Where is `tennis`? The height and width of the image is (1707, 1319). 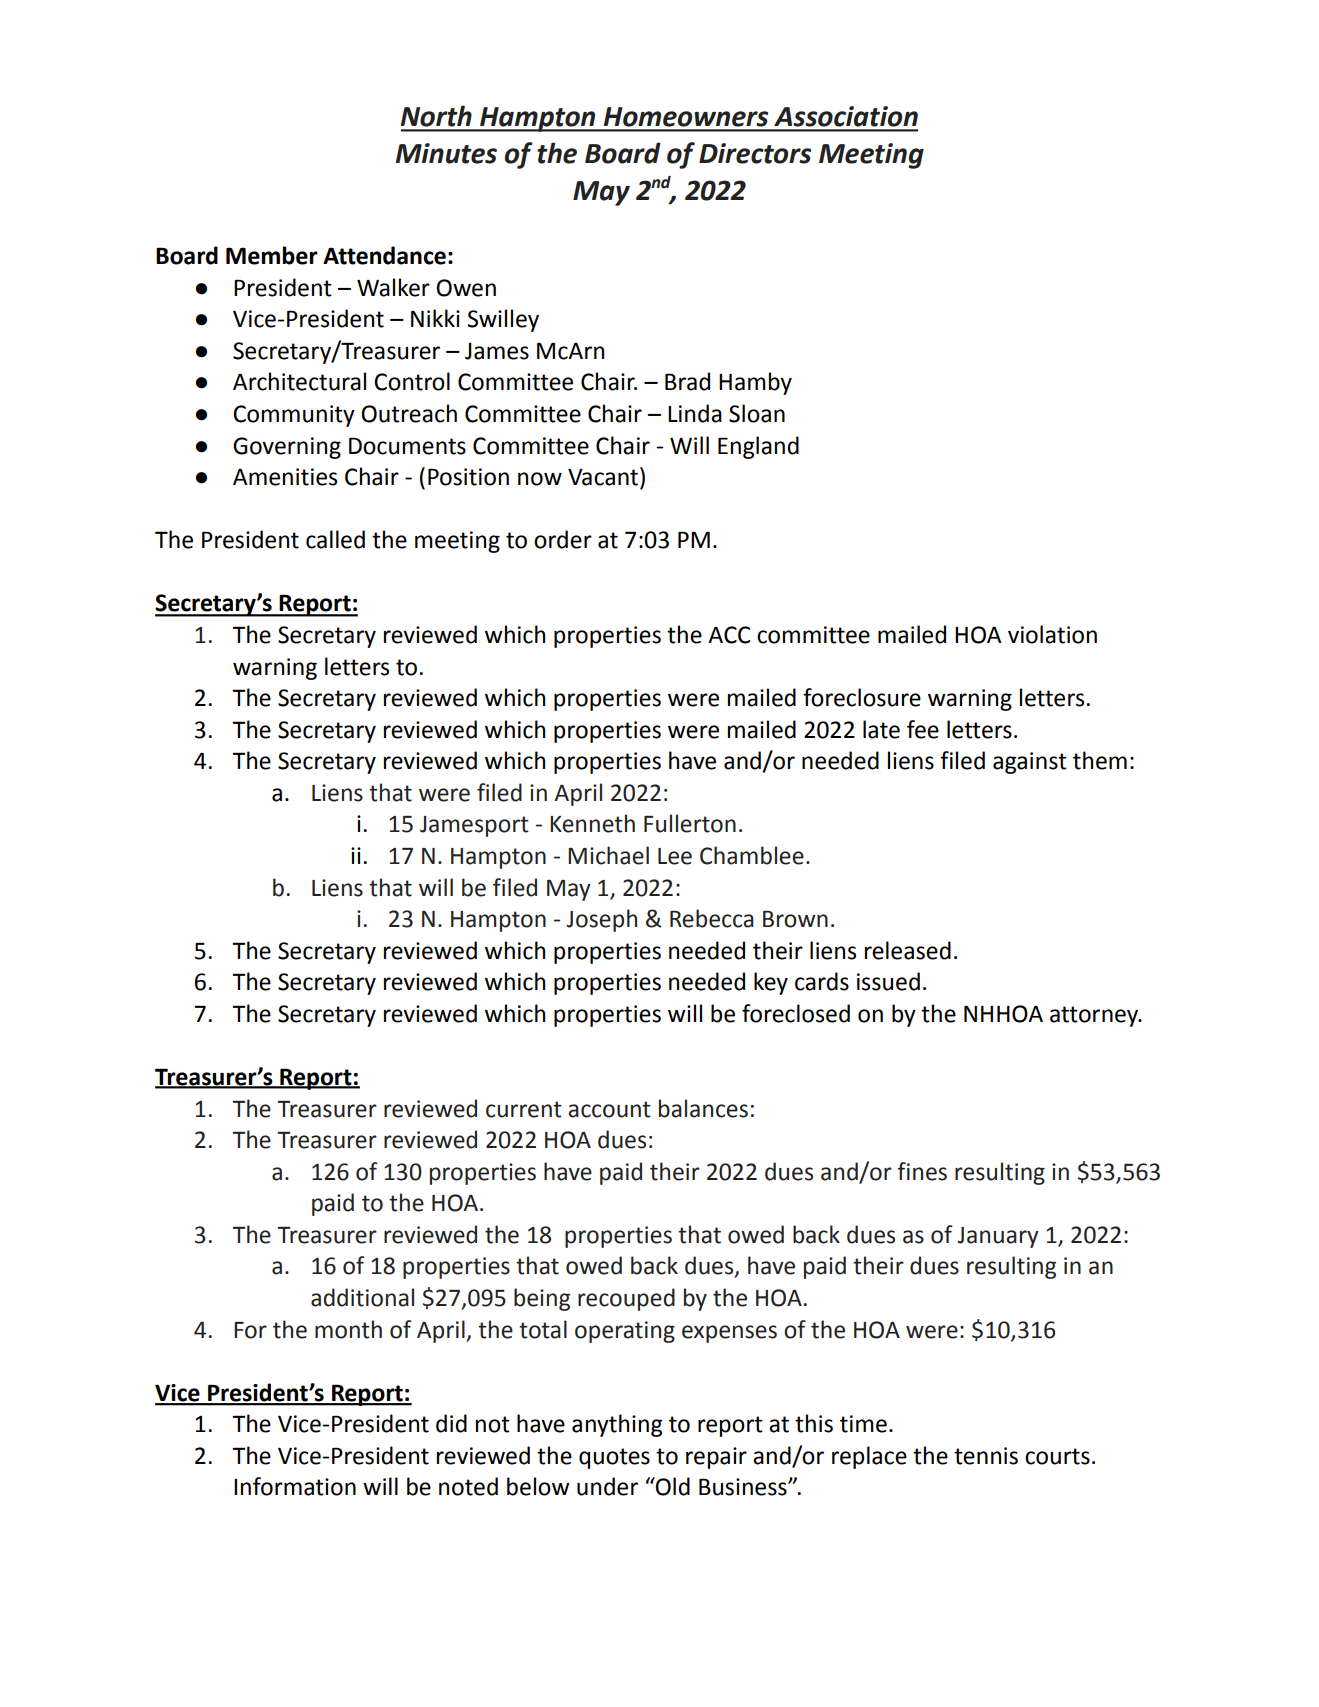 tennis is located at coordinates (986, 1456).
